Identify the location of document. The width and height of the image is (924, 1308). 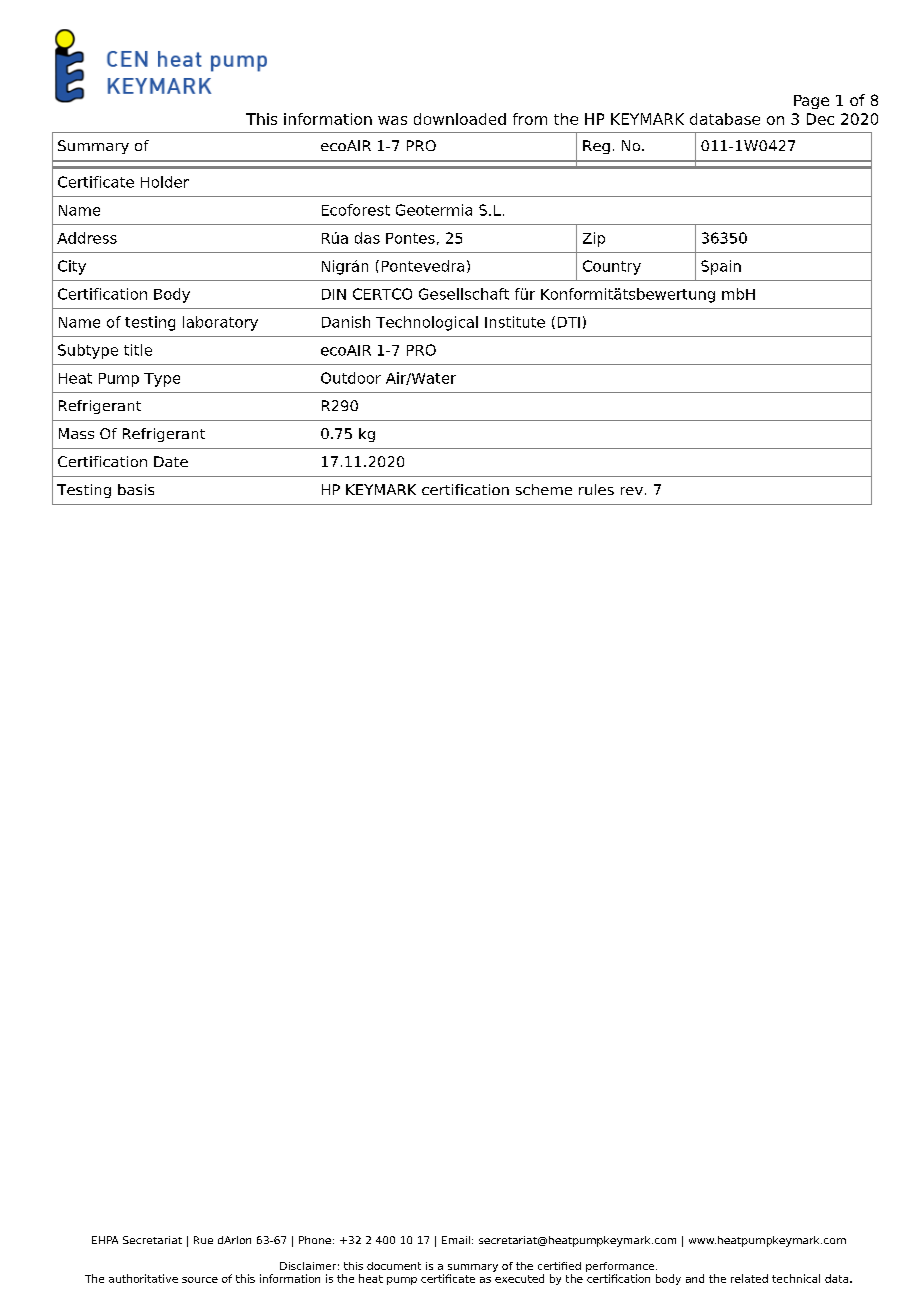
(394, 1266).
